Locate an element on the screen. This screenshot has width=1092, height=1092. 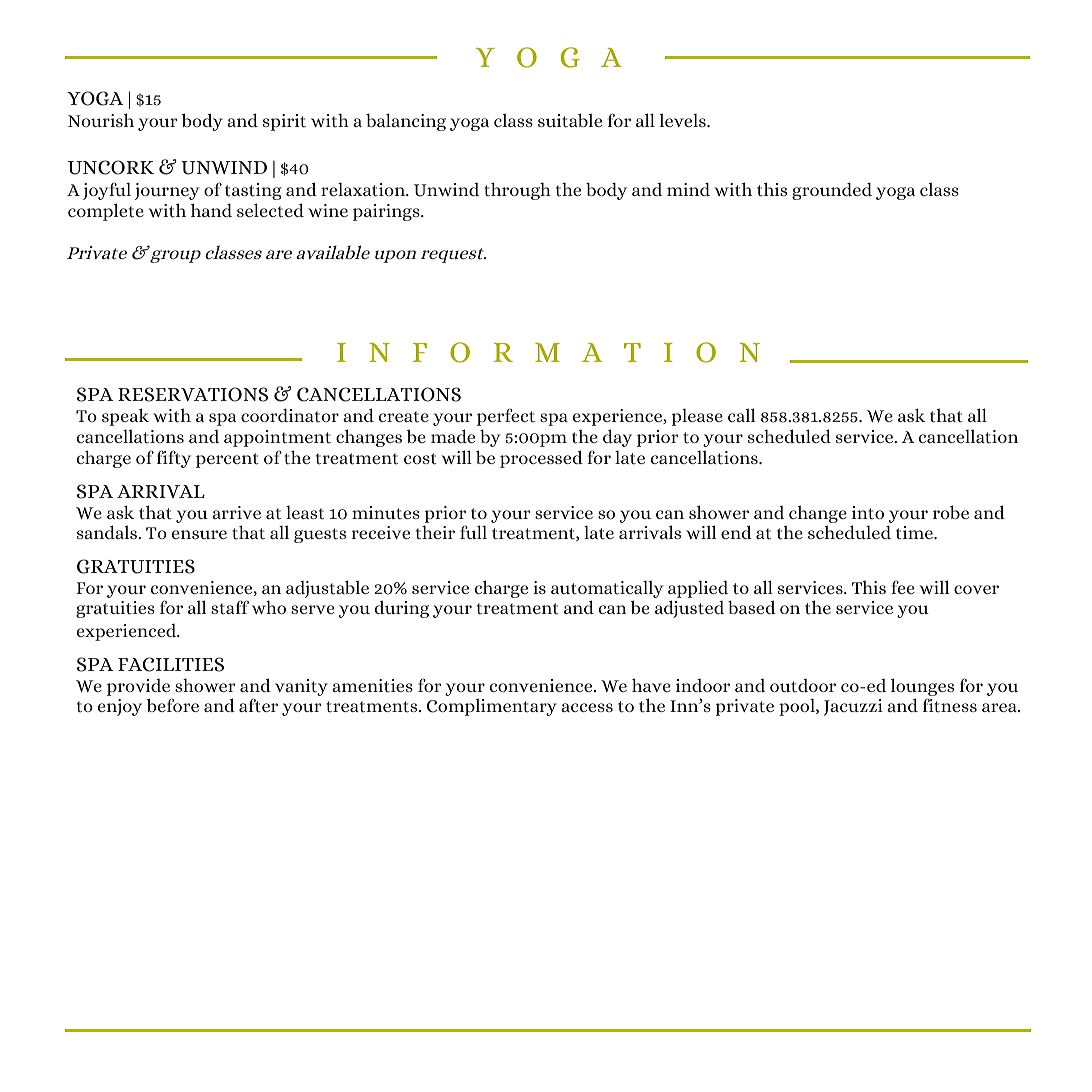
full is located at coordinates (473, 532).
